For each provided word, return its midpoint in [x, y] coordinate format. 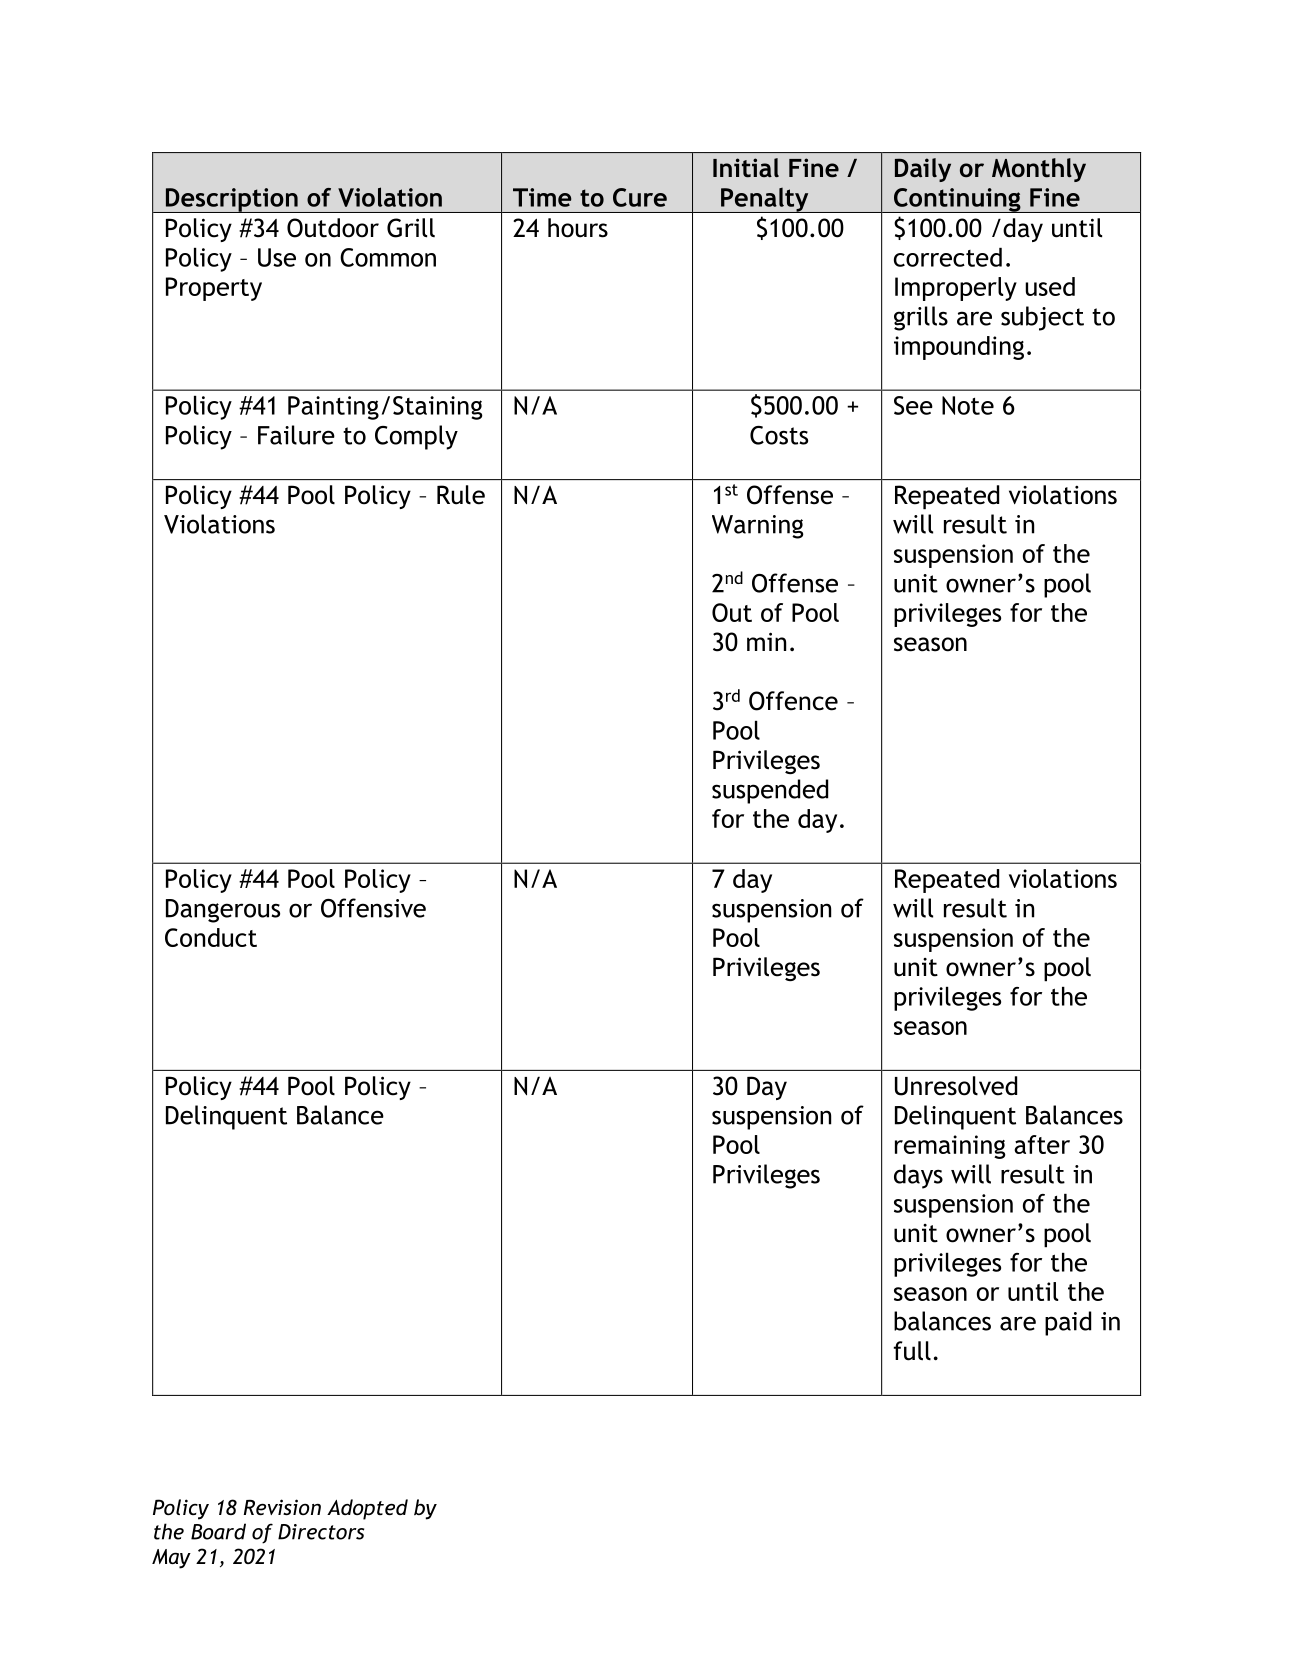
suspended [770, 791]
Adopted [367, 1509]
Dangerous [223, 911]
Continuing [957, 200]
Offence [793, 701]
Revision [282, 1507]
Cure [640, 197]
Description [231, 200]
